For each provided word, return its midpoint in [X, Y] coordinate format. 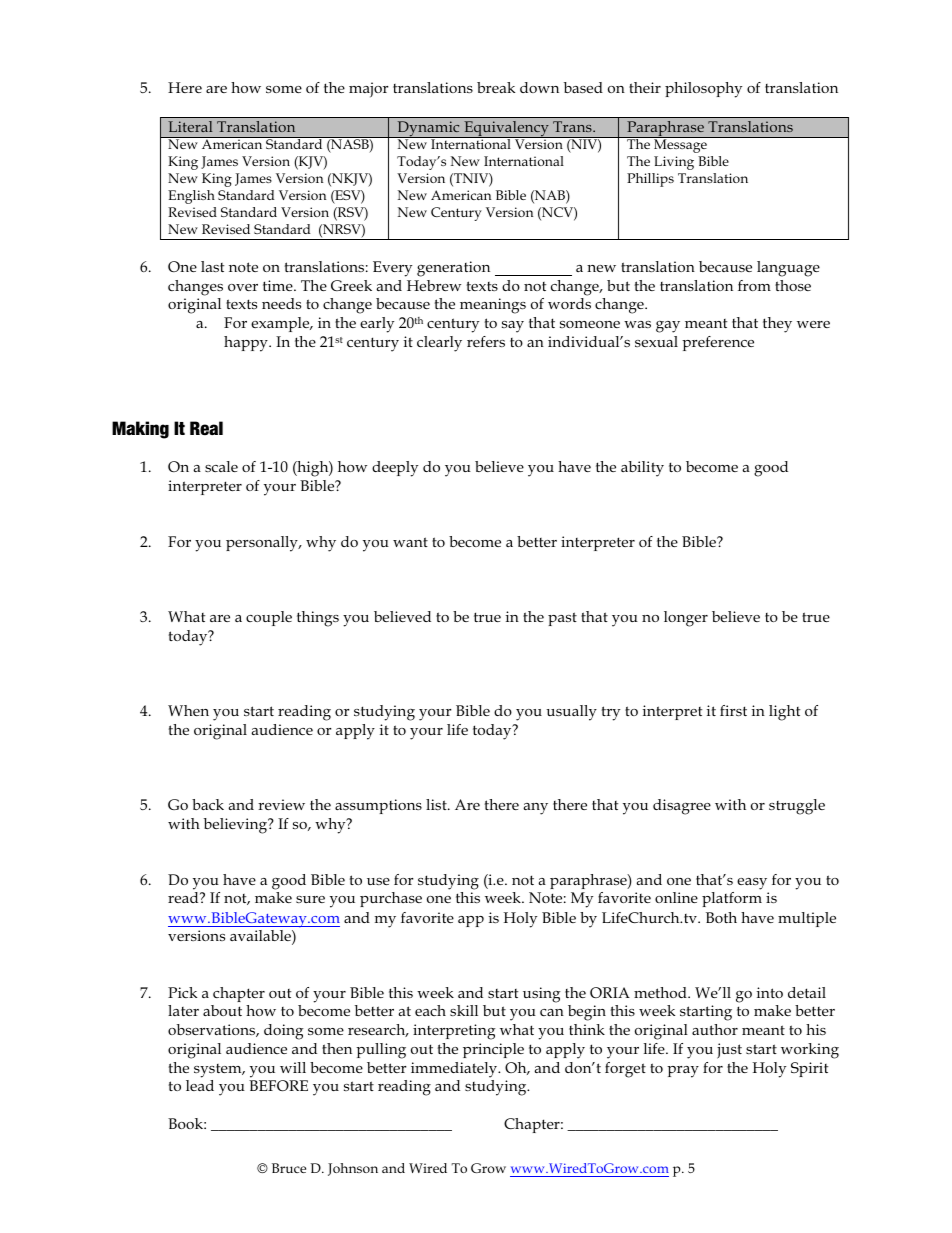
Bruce [289, 1168]
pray [683, 1072]
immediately [455, 1070]
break [496, 87]
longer [686, 619]
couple [269, 618]
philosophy [703, 90]
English [191, 197]
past [562, 619]
